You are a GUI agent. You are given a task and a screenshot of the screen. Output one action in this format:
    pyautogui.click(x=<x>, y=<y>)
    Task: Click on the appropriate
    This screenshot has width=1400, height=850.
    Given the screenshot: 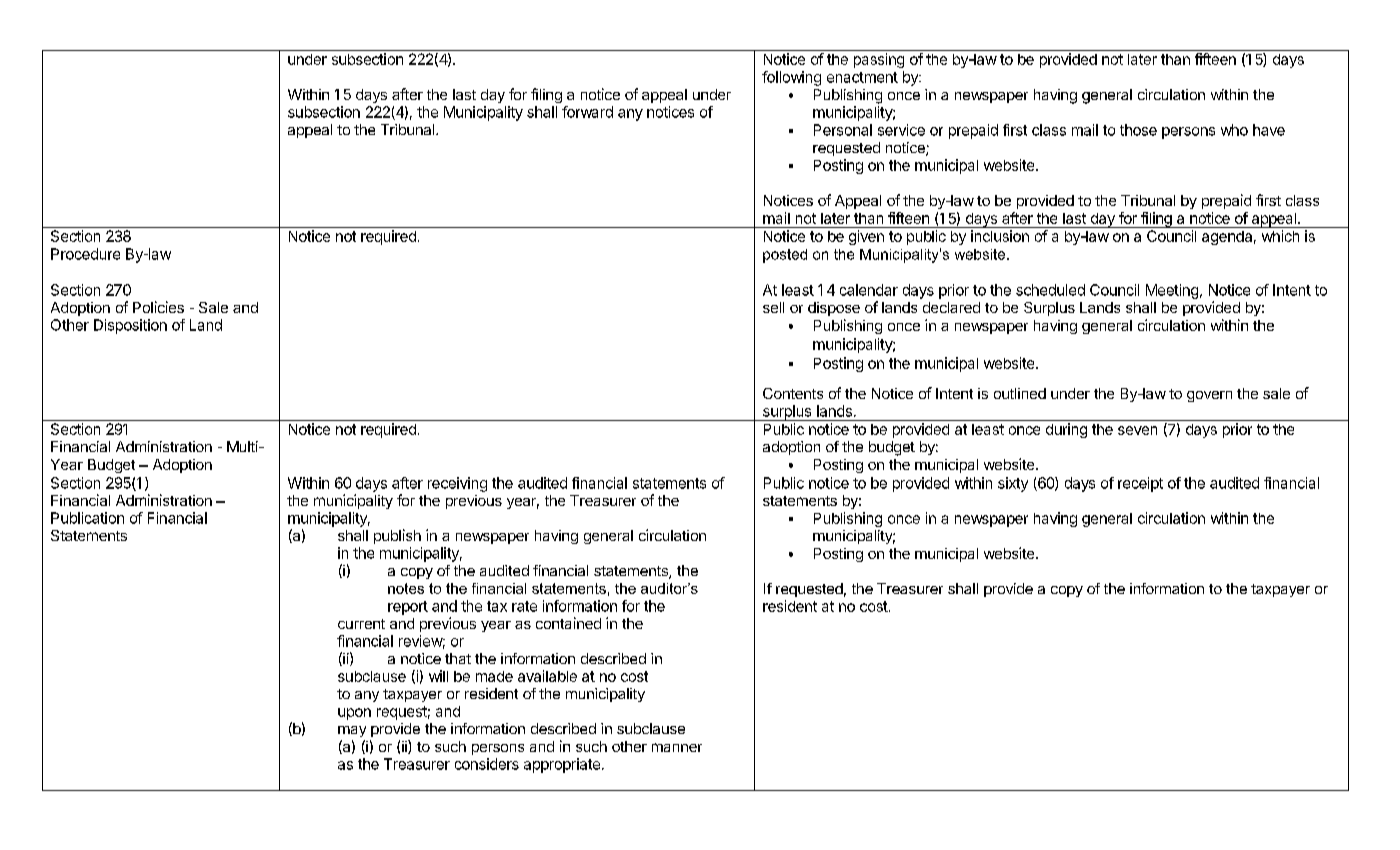 What is the action you would take?
    pyautogui.click(x=562, y=765)
